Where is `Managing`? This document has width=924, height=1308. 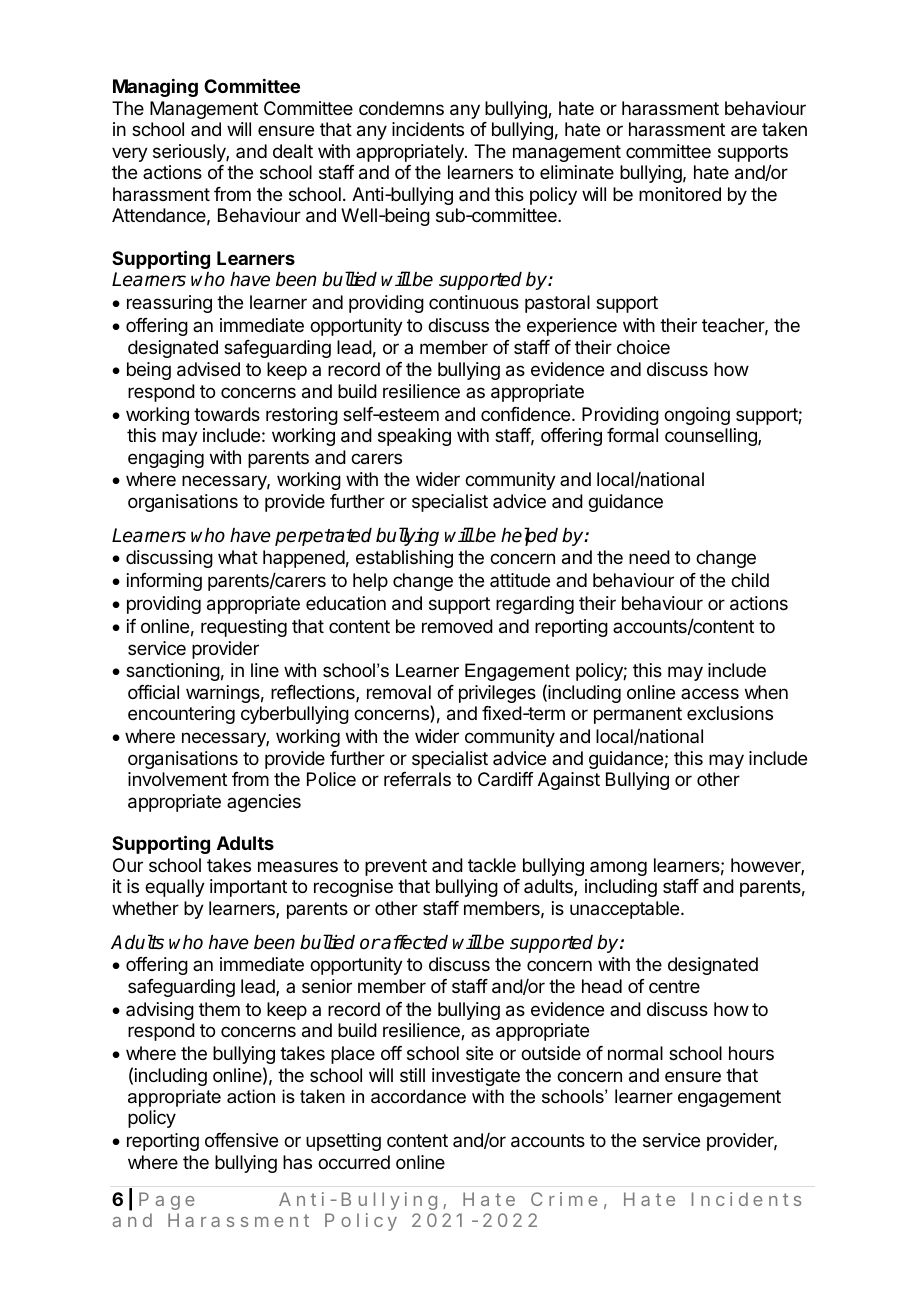 Managing is located at coordinates (155, 88).
